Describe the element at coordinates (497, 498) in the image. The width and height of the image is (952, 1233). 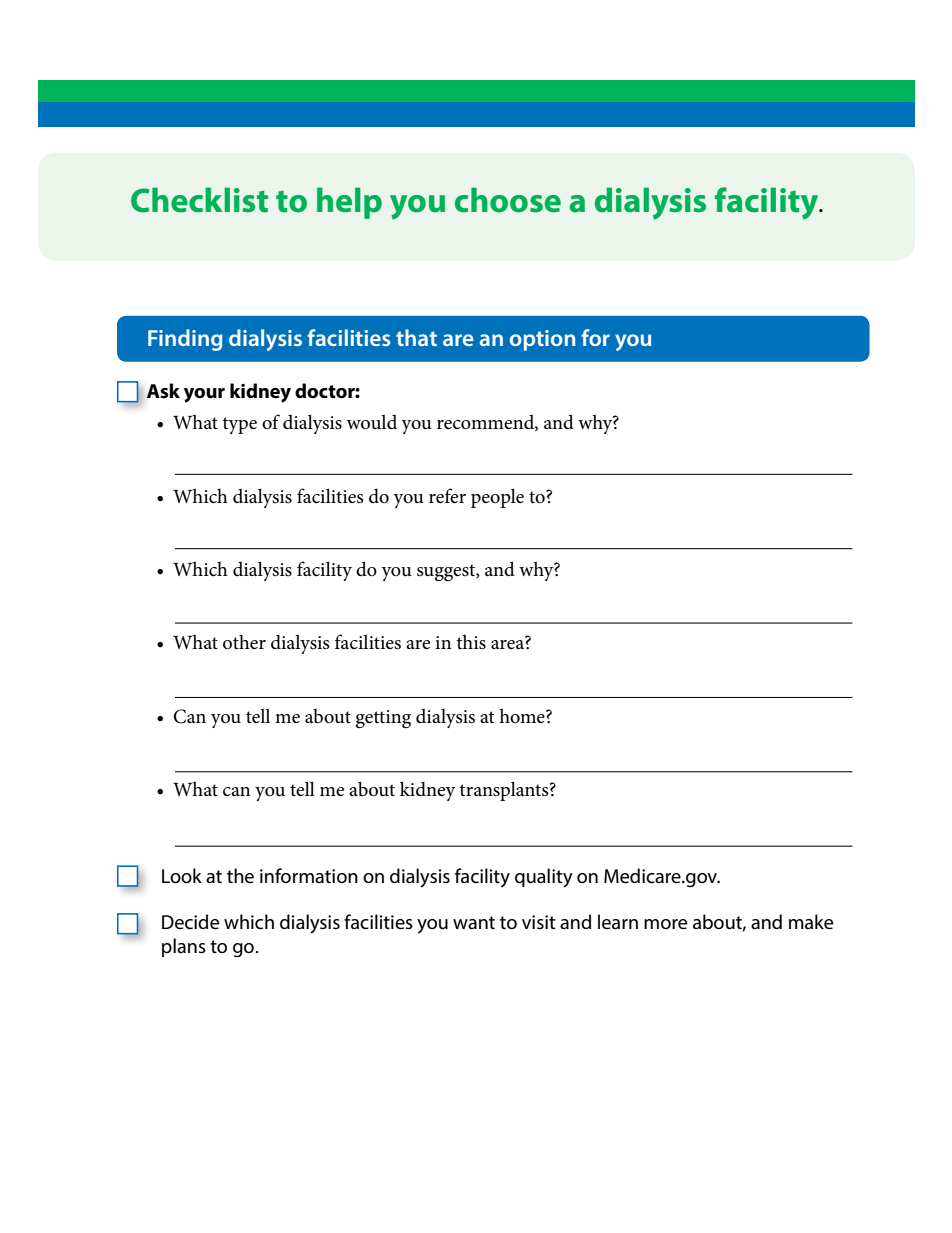
I see `people` at that location.
